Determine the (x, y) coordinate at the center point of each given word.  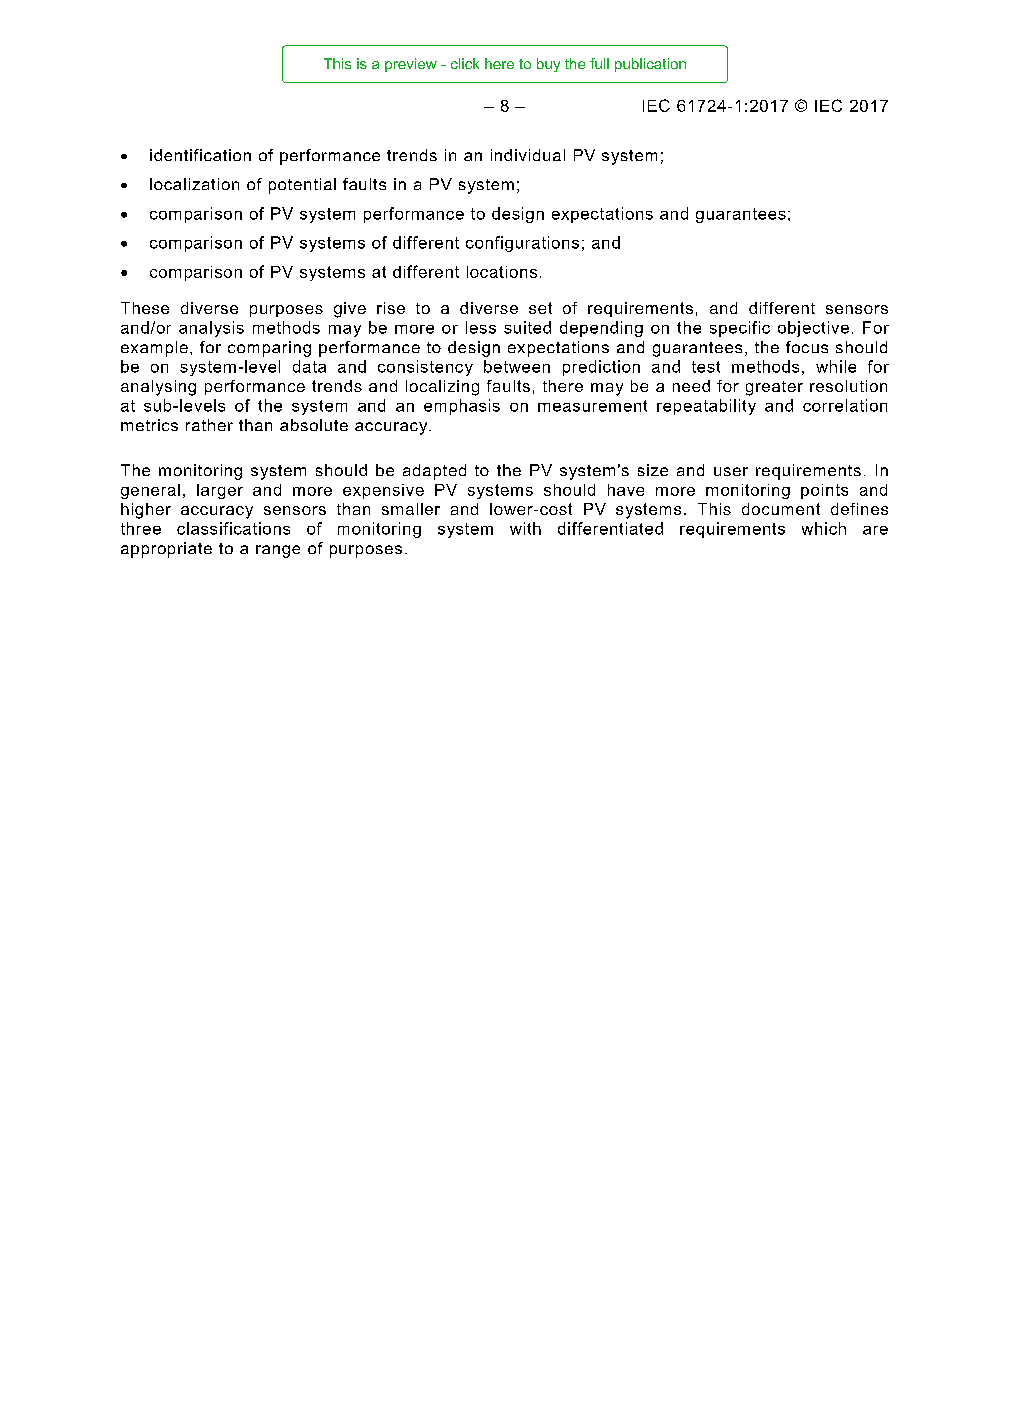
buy (548, 65)
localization (194, 184)
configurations (522, 244)
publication (650, 65)
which (824, 528)
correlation (845, 405)
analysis (211, 329)
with (525, 528)
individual (528, 155)
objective (813, 329)
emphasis (462, 407)
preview (411, 65)
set (540, 308)
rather (209, 425)
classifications (233, 528)
